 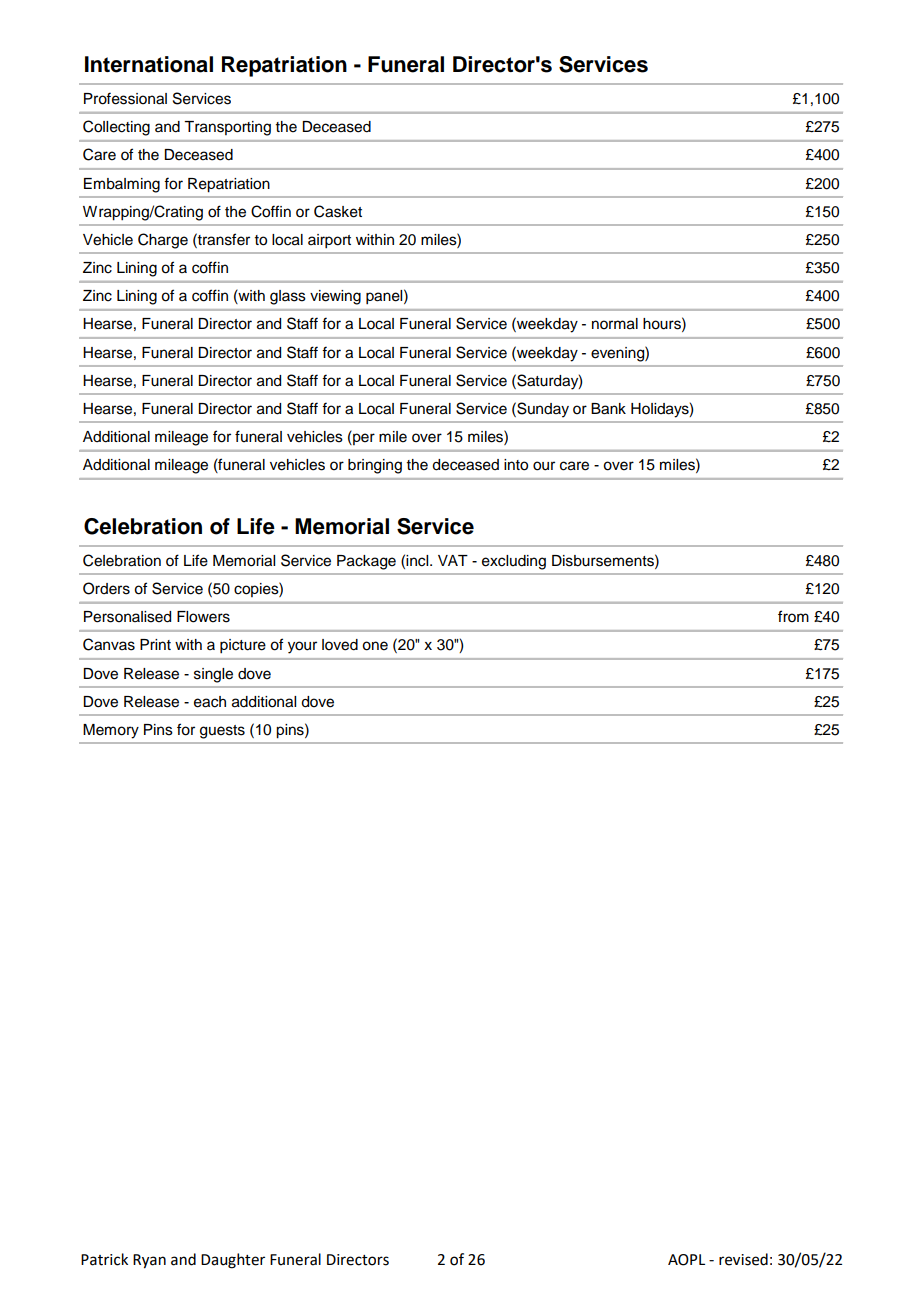 I want to click on Transporting, so click(x=227, y=128).
